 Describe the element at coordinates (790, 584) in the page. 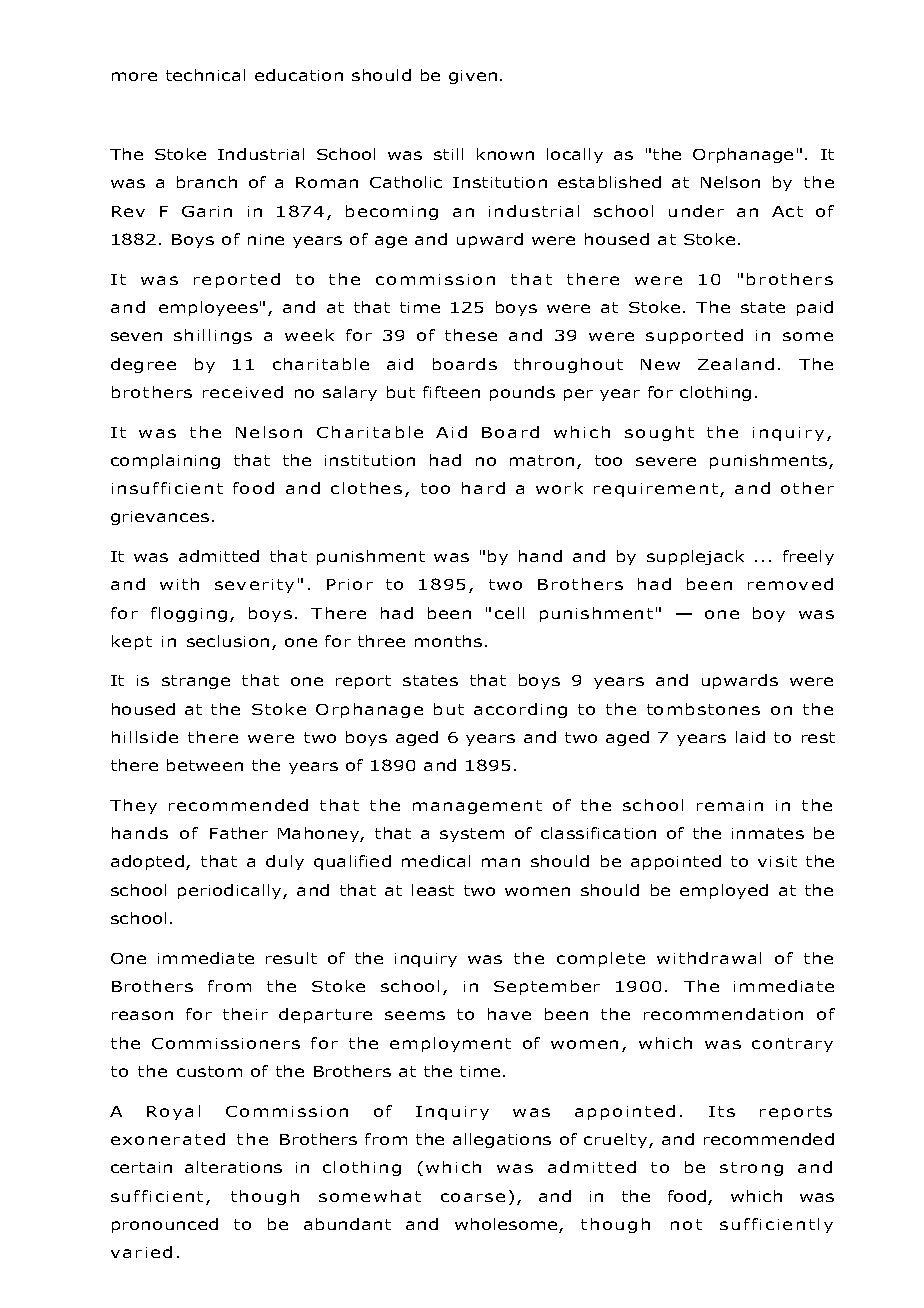

I see `removed` at that location.
